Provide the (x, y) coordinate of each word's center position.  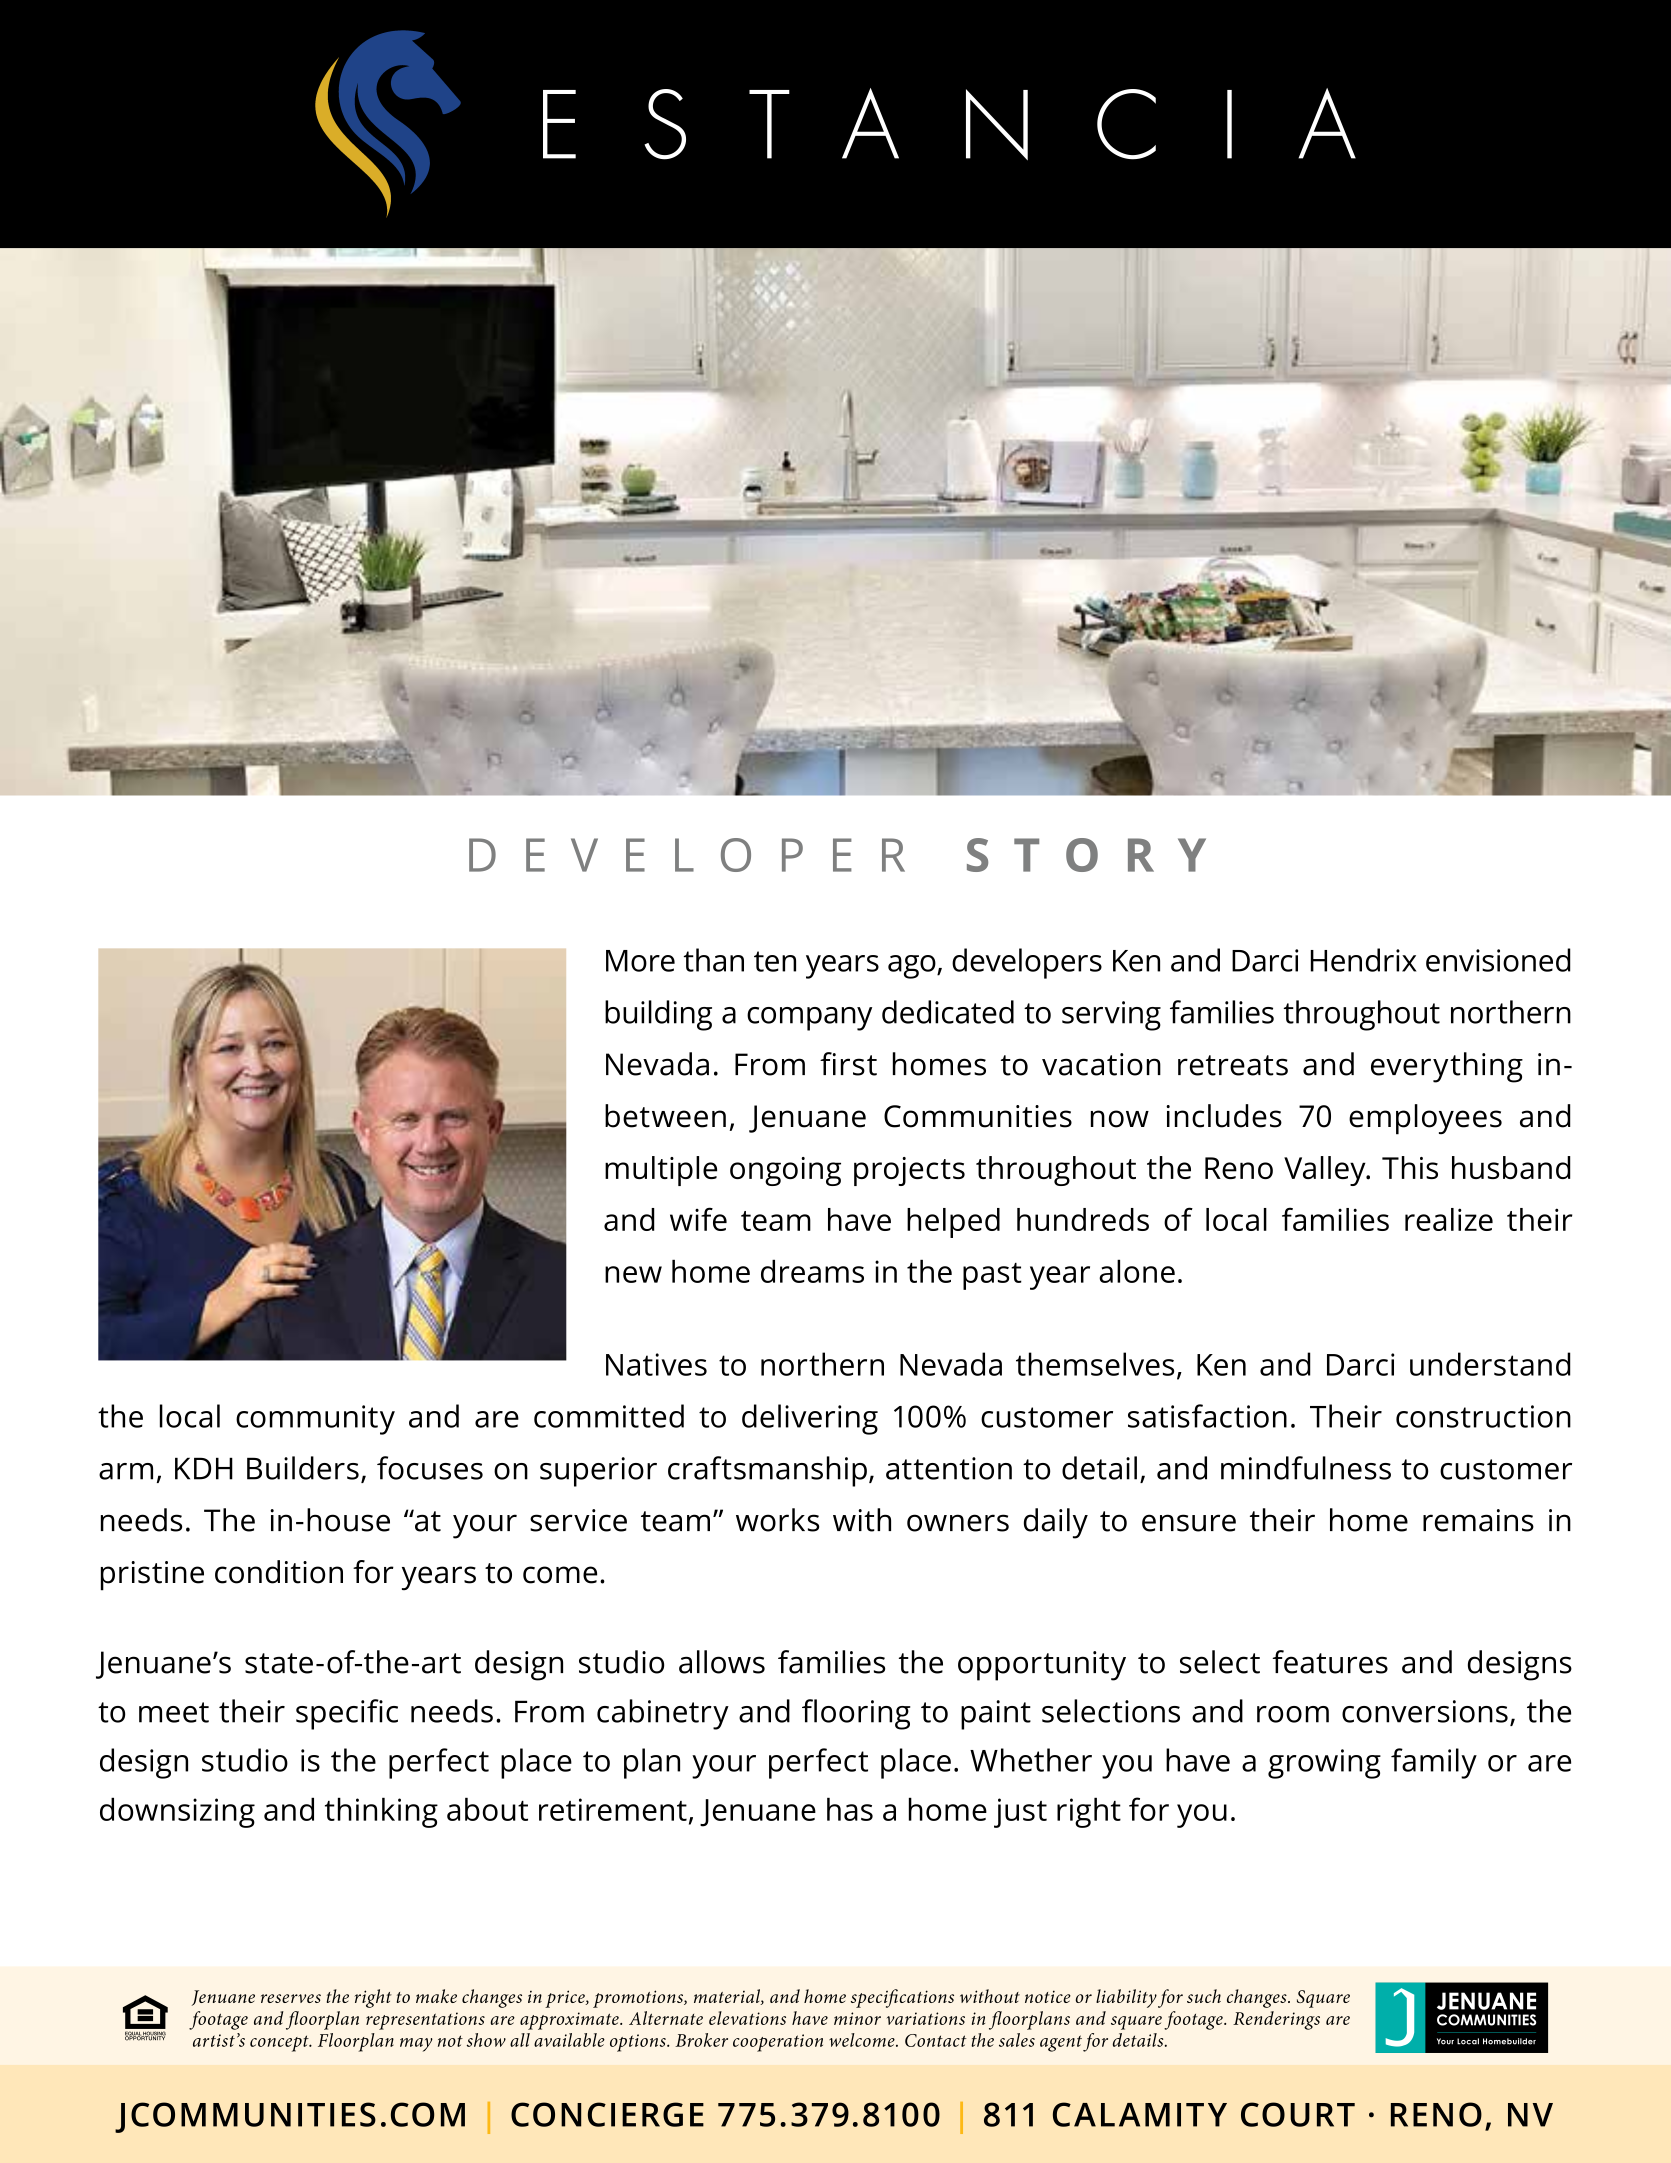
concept (280, 2043)
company (809, 1019)
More (640, 961)
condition (279, 1572)
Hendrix (1363, 960)
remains (1478, 1520)
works (777, 1520)
